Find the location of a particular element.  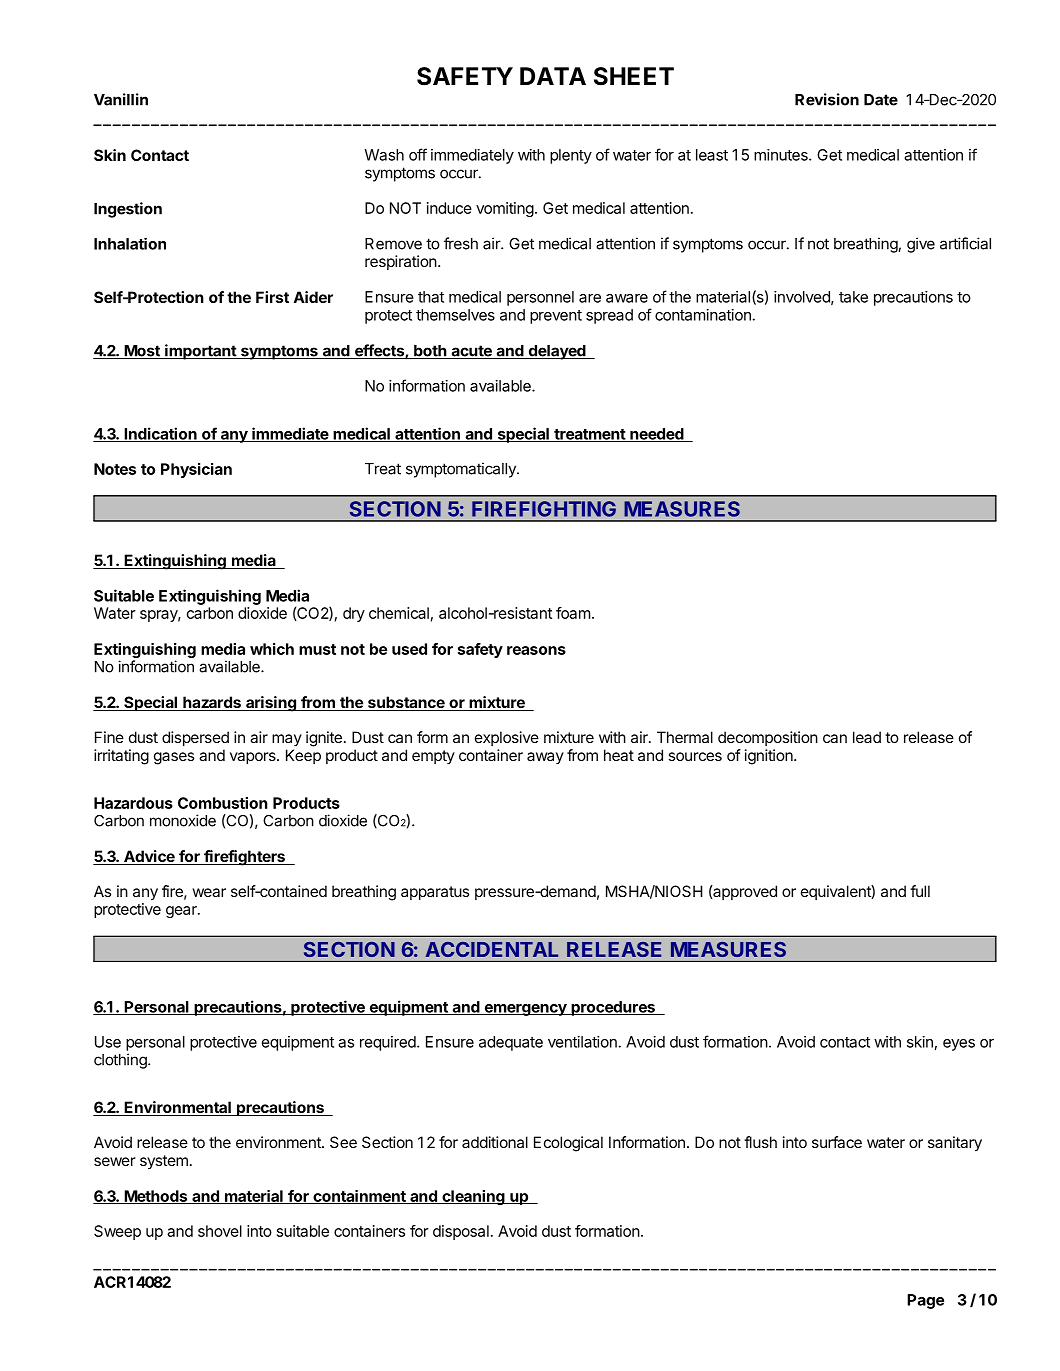

Date is located at coordinates (881, 100).
